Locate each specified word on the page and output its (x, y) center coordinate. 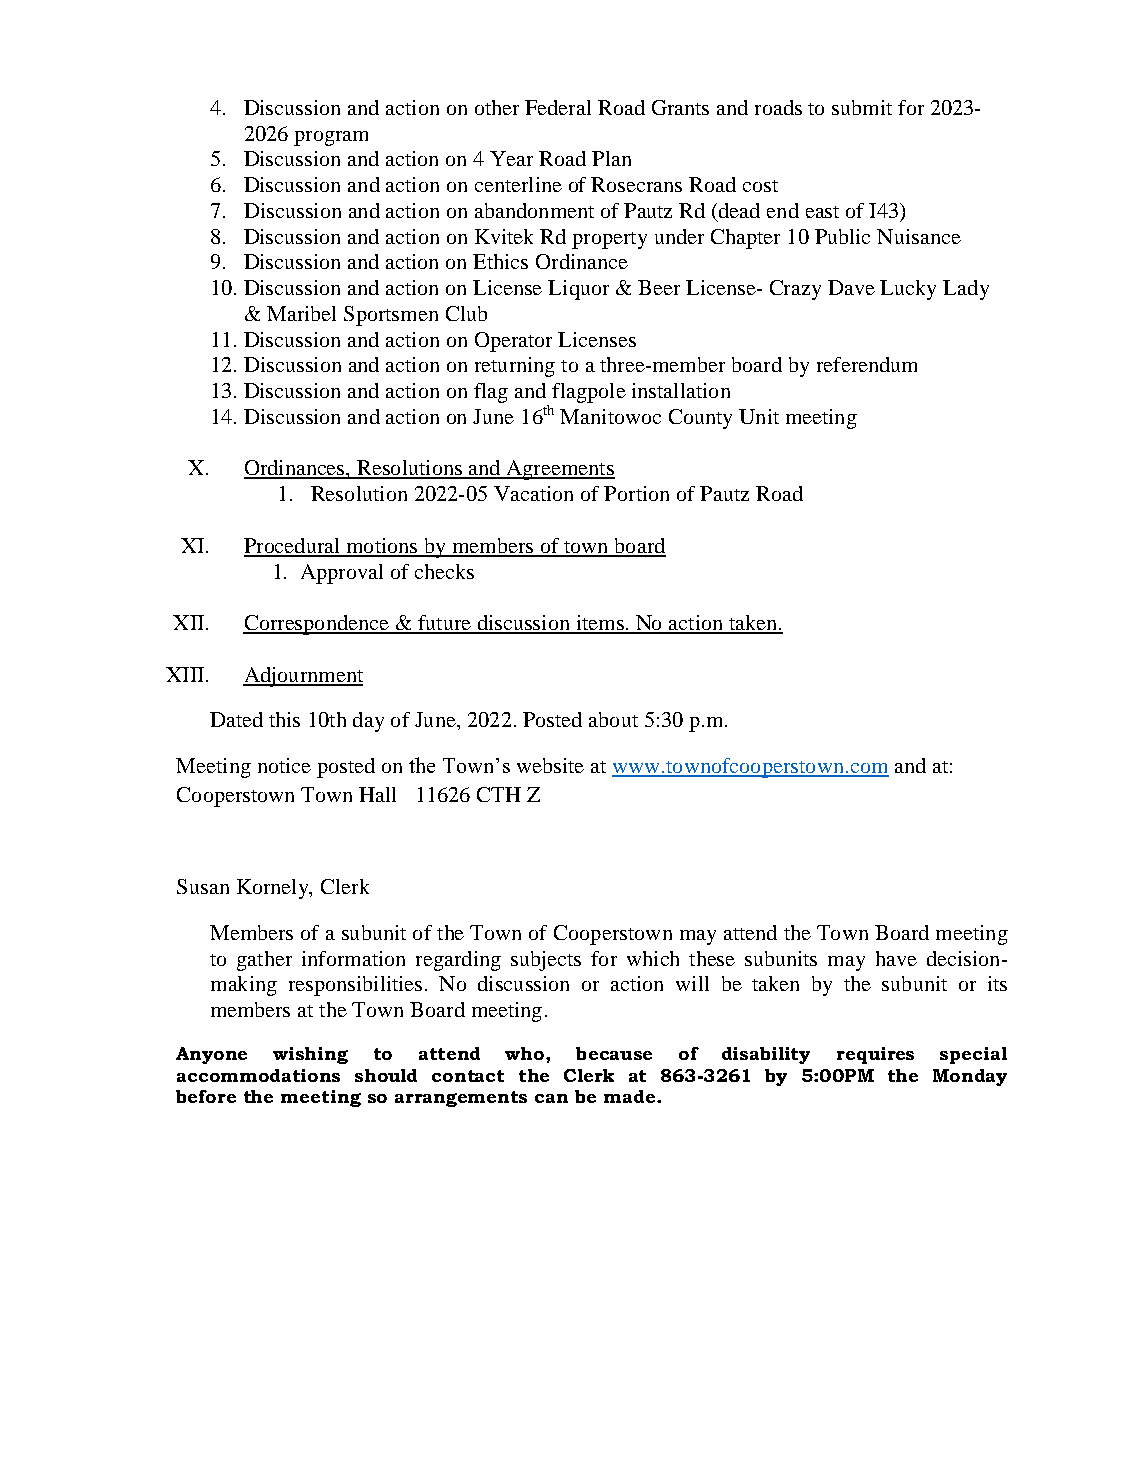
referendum (867, 364)
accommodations (258, 1075)
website (550, 765)
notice (284, 765)
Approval (342, 574)
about (613, 719)
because (614, 1053)
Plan (611, 158)
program (331, 138)
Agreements (559, 470)
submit (862, 107)
